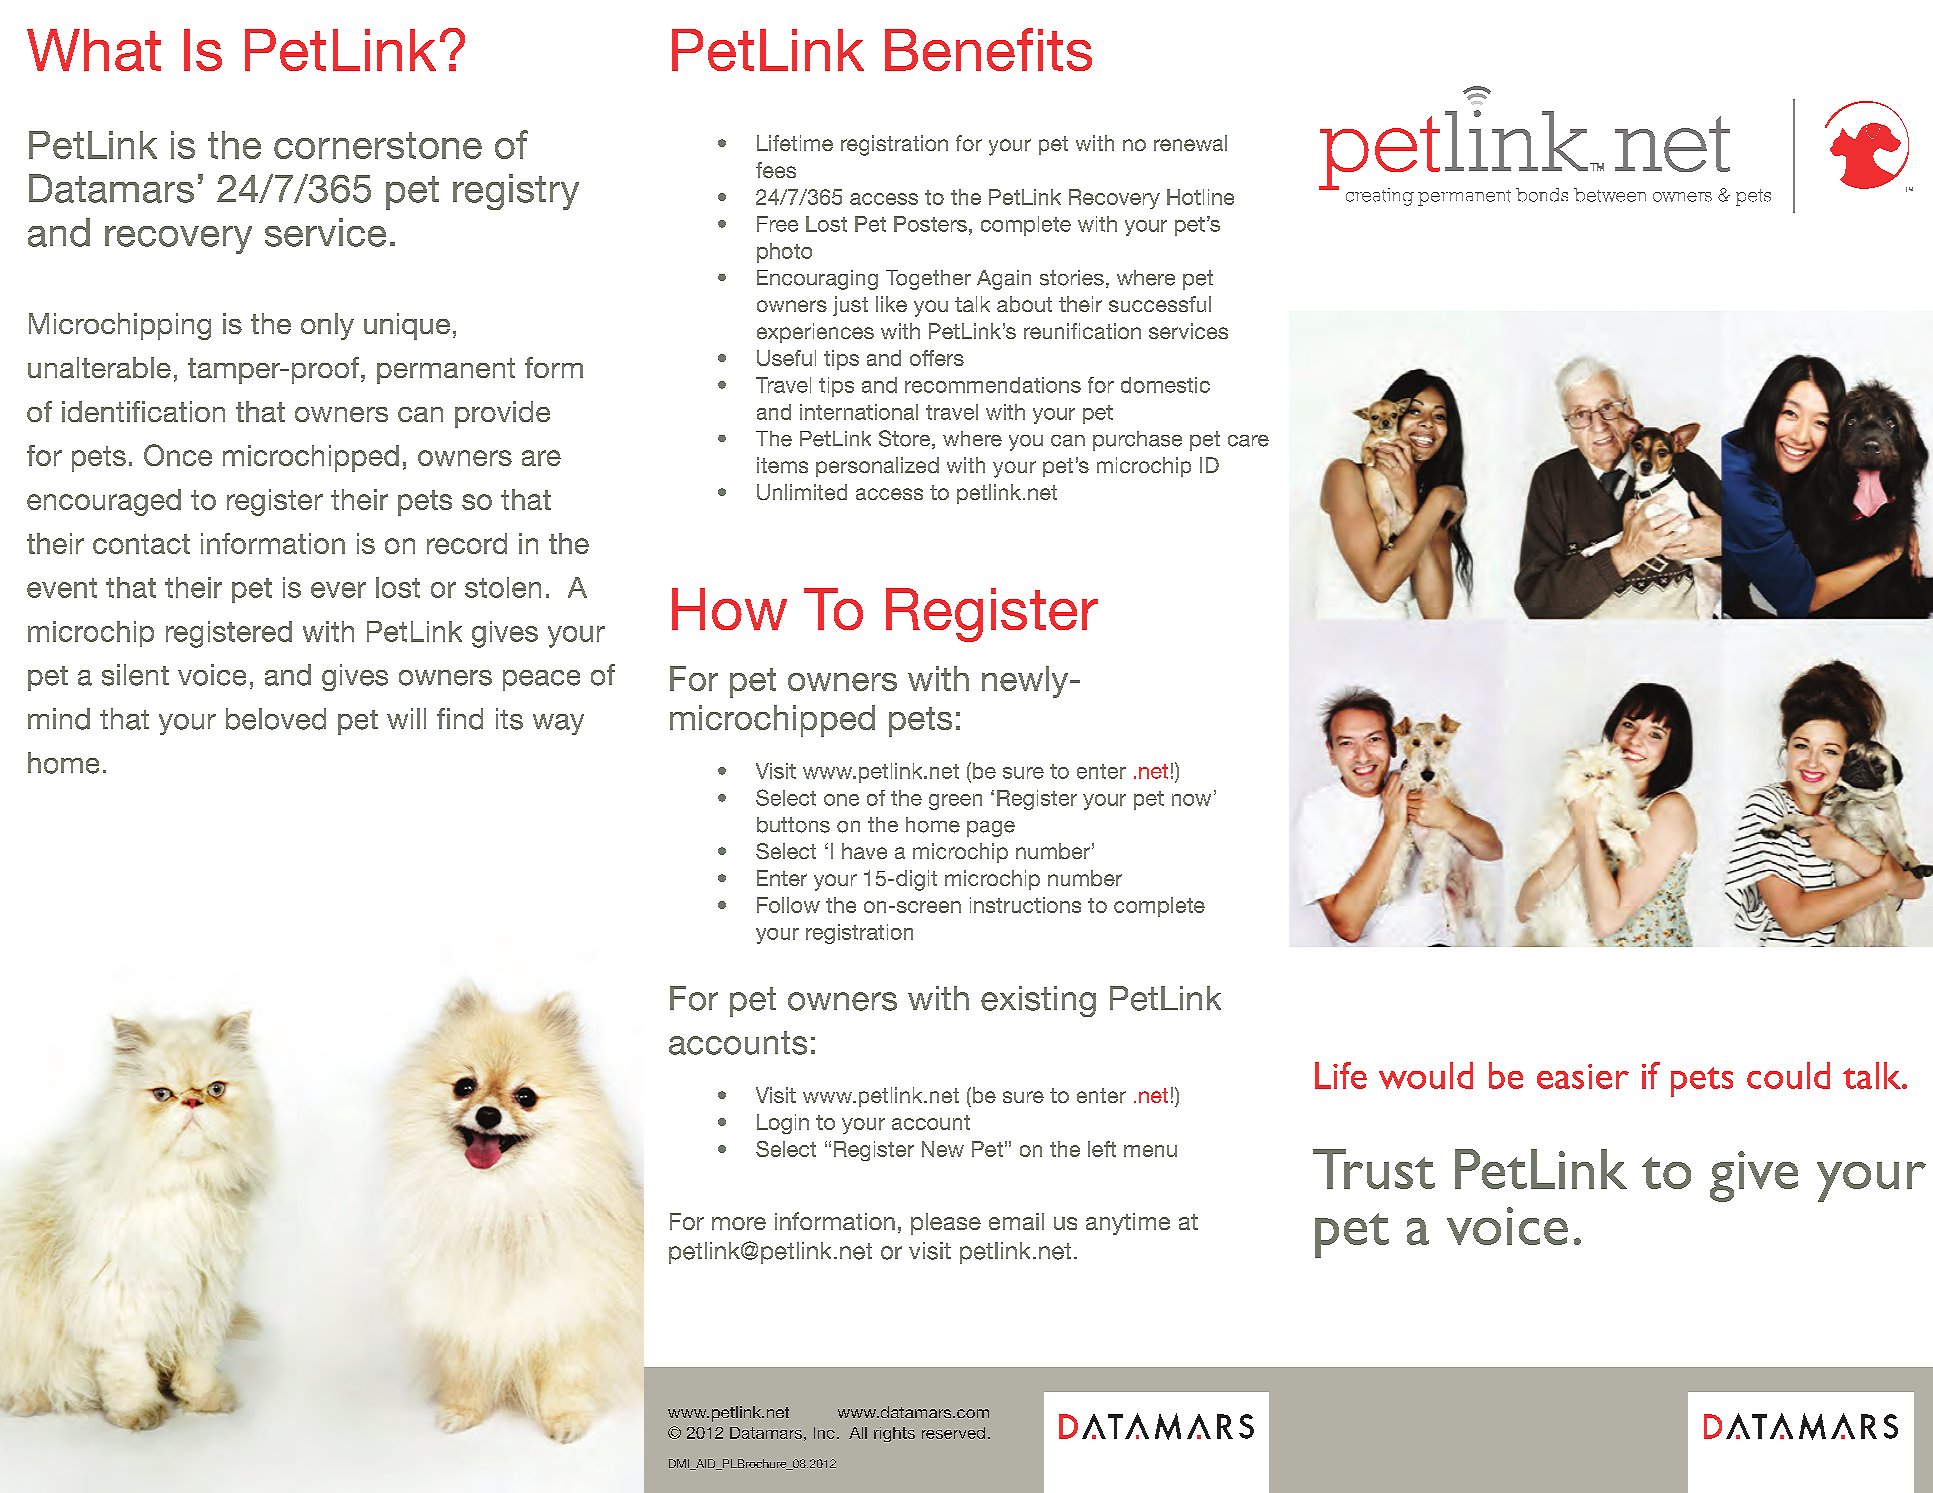 The width and height of the screenshot is (1933, 1493). What do you see at coordinates (955, 802) in the screenshot?
I see `green` at bounding box center [955, 802].
